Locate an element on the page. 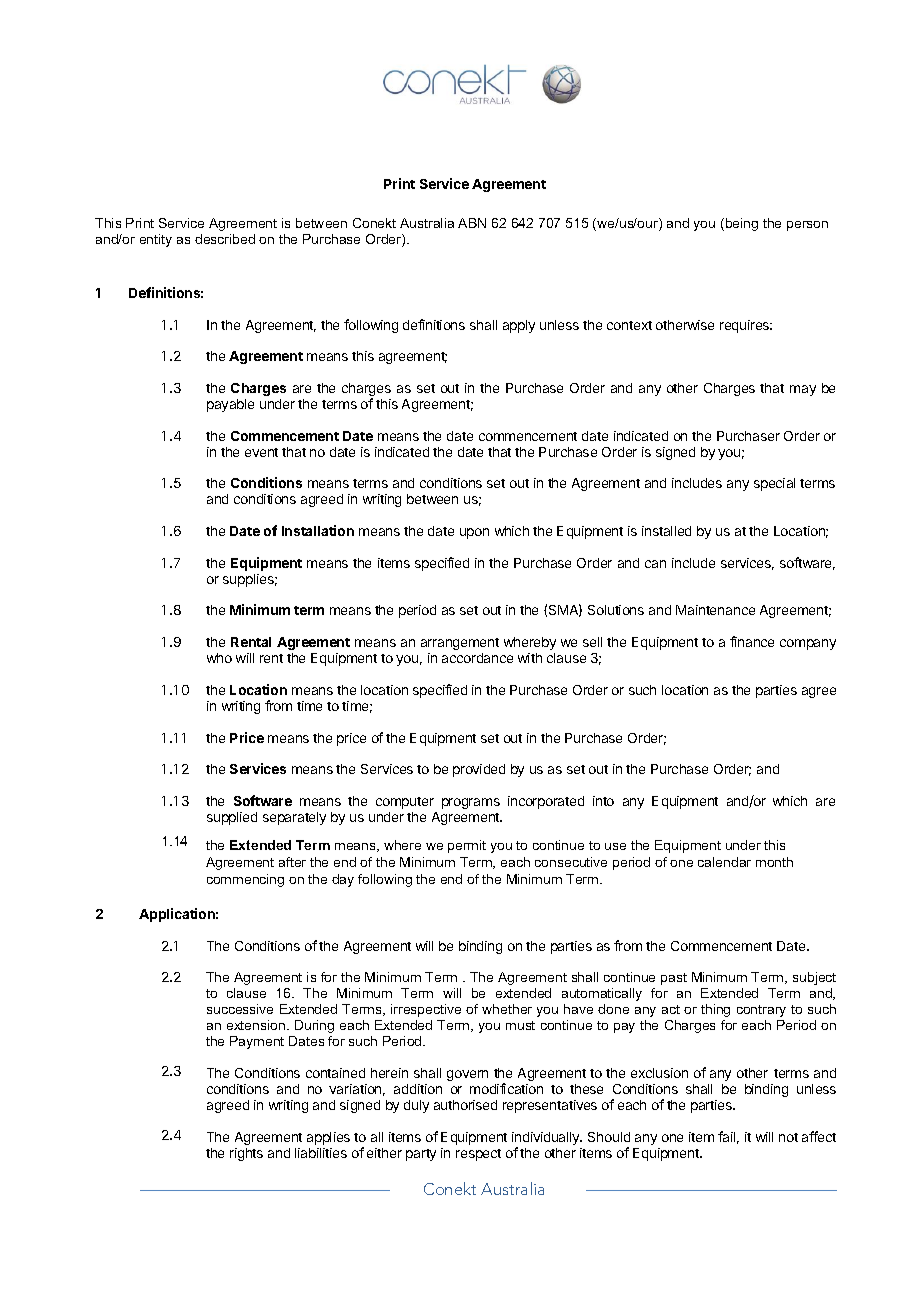 This page has width=924, height=1309. accordance is located at coordinates (477, 658).
